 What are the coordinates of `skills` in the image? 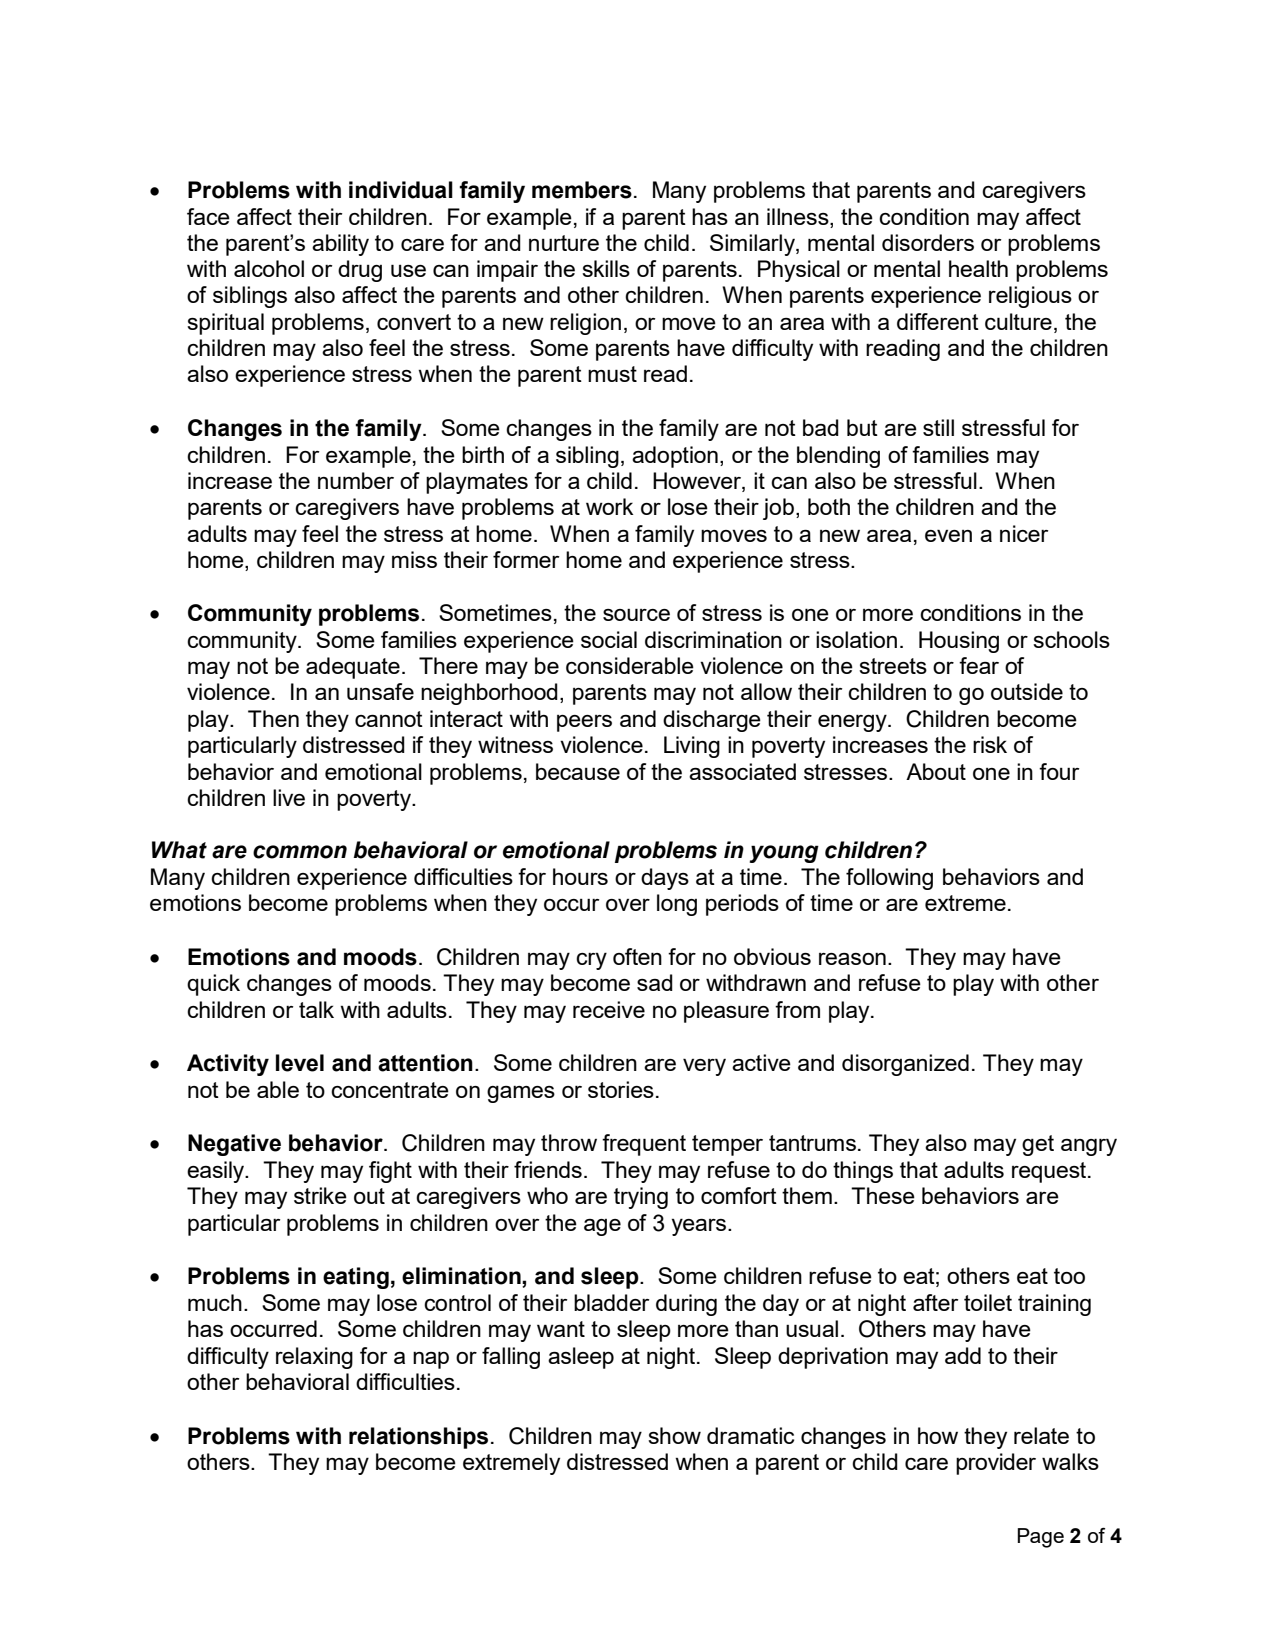 It's located at (606, 268).
